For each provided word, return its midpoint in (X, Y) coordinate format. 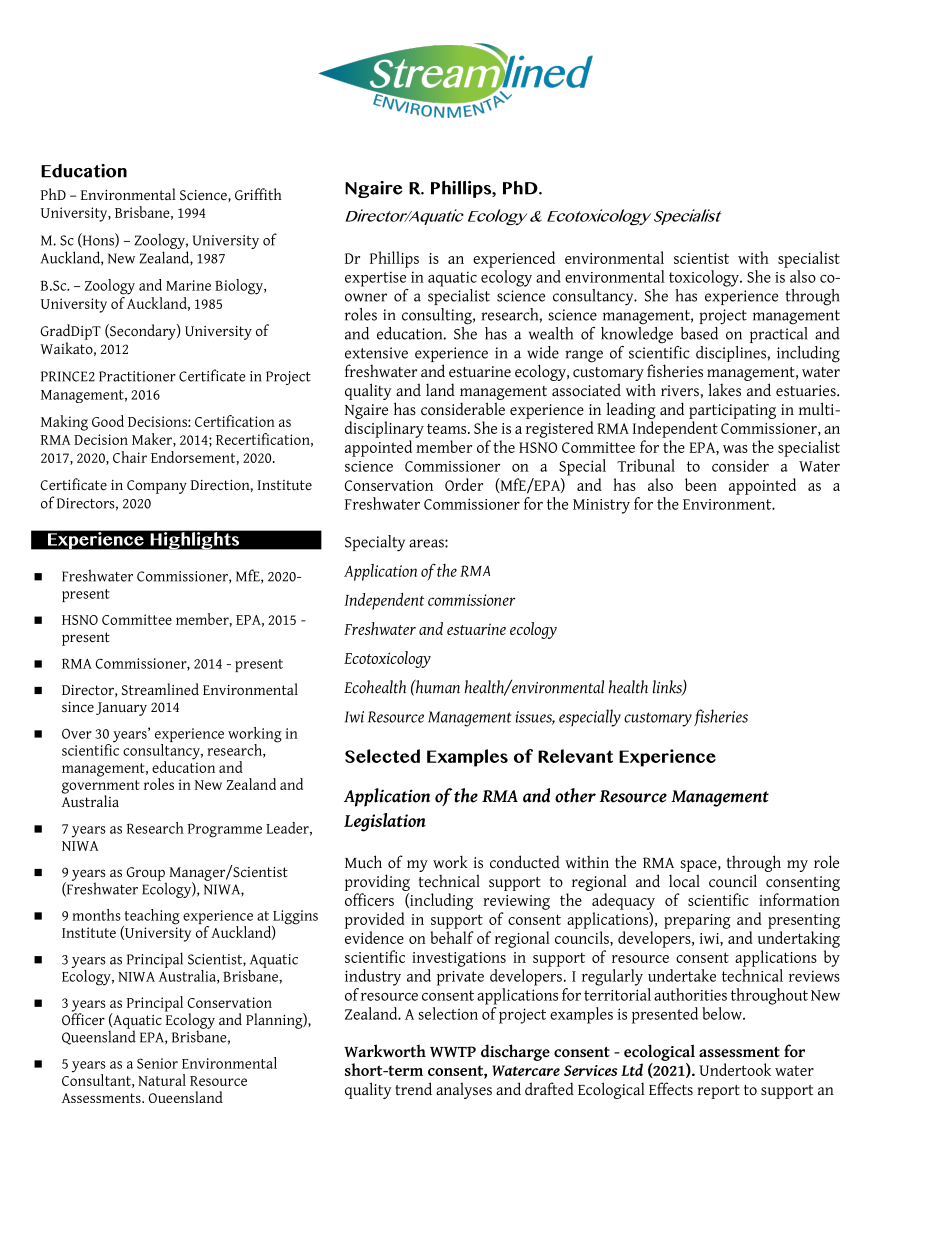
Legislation (385, 822)
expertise (375, 279)
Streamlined (160, 689)
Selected (382, 756)
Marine (188, 285)
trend (413, 1089)
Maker (153, 440)
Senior (157, 1063)
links (668, 688)
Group (146, 875)
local (684, 881)
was (735, 449)
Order (464, 484)
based (699, 333)
